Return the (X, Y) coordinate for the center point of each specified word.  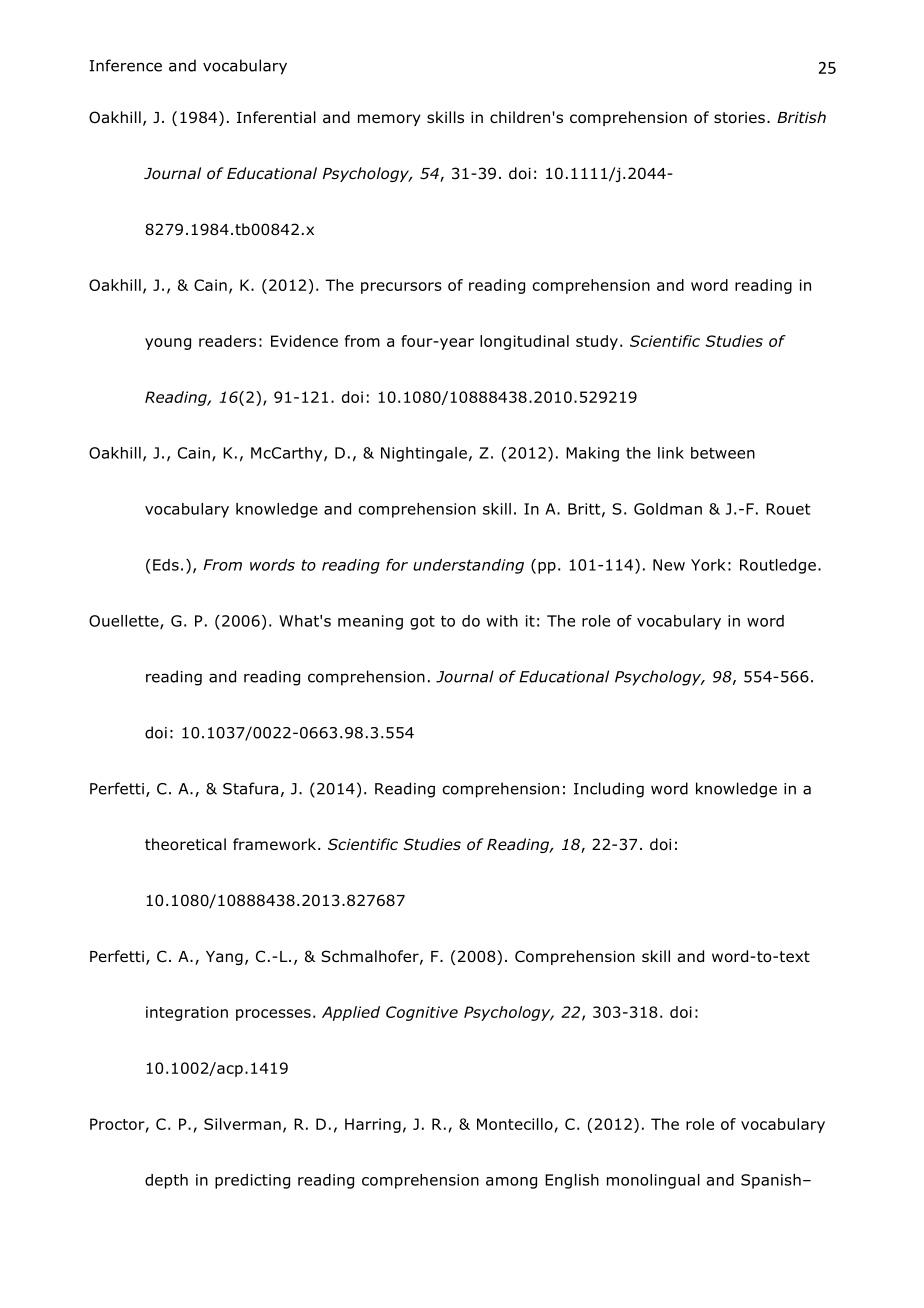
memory (389, 120)
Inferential (276, 117)
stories (739, 118)
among (511, 1183)
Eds (166, 565)
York (708, 565)
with (502, 621)
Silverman (242, 1124)
